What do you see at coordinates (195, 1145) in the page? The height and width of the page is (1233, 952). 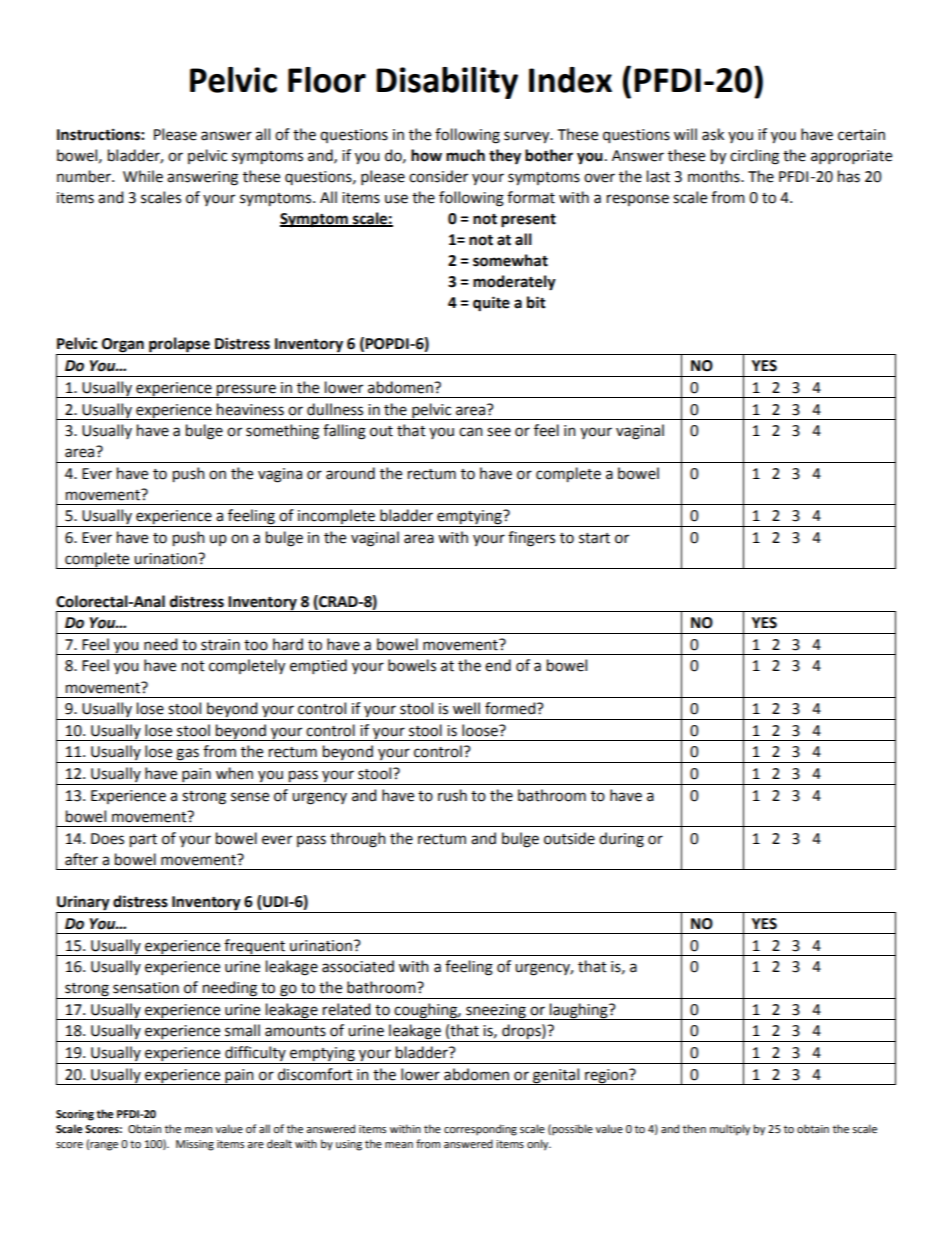 I see `Missing` at bounding box center [195, 1145].
